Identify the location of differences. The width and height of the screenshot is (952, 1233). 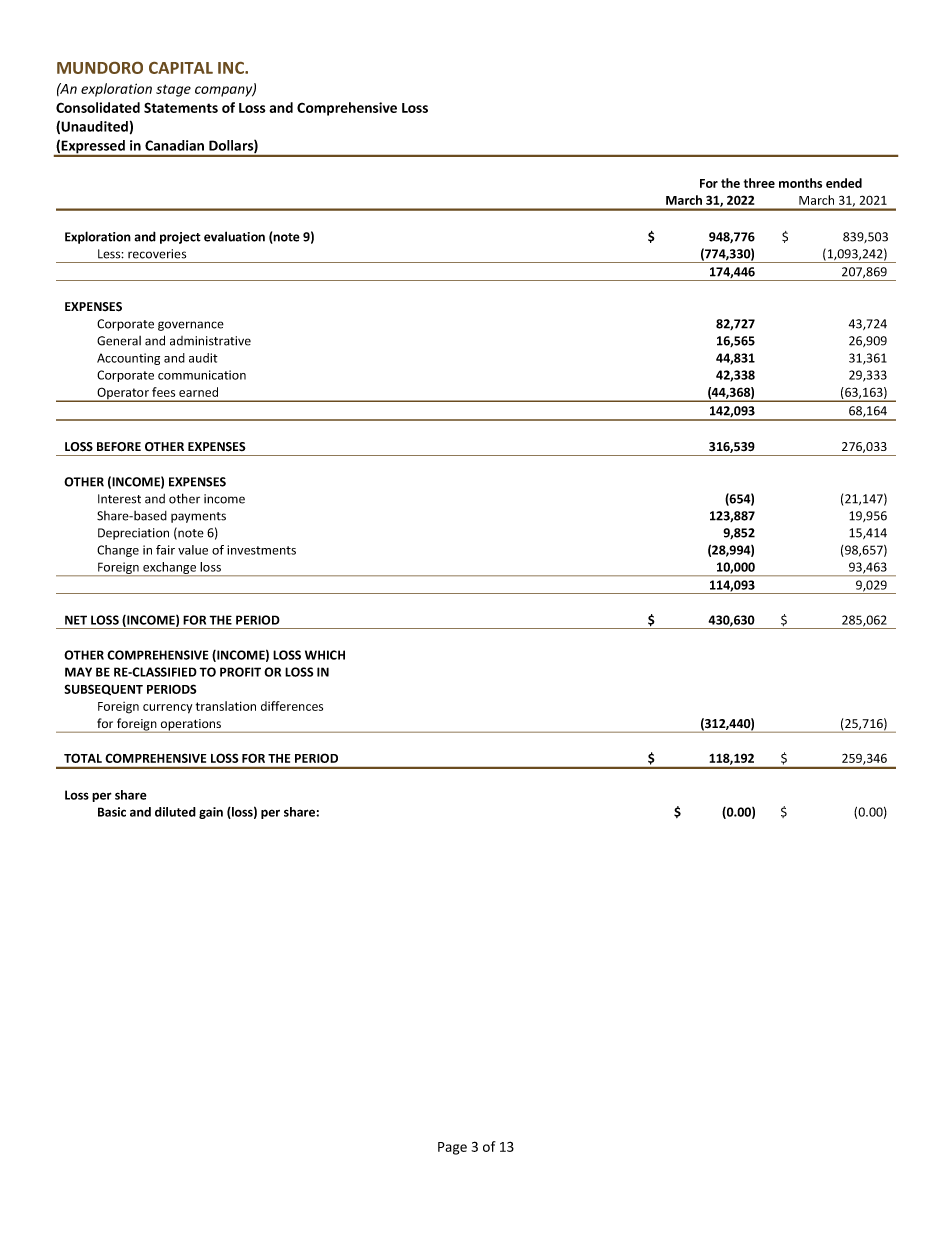
(292, 706).
